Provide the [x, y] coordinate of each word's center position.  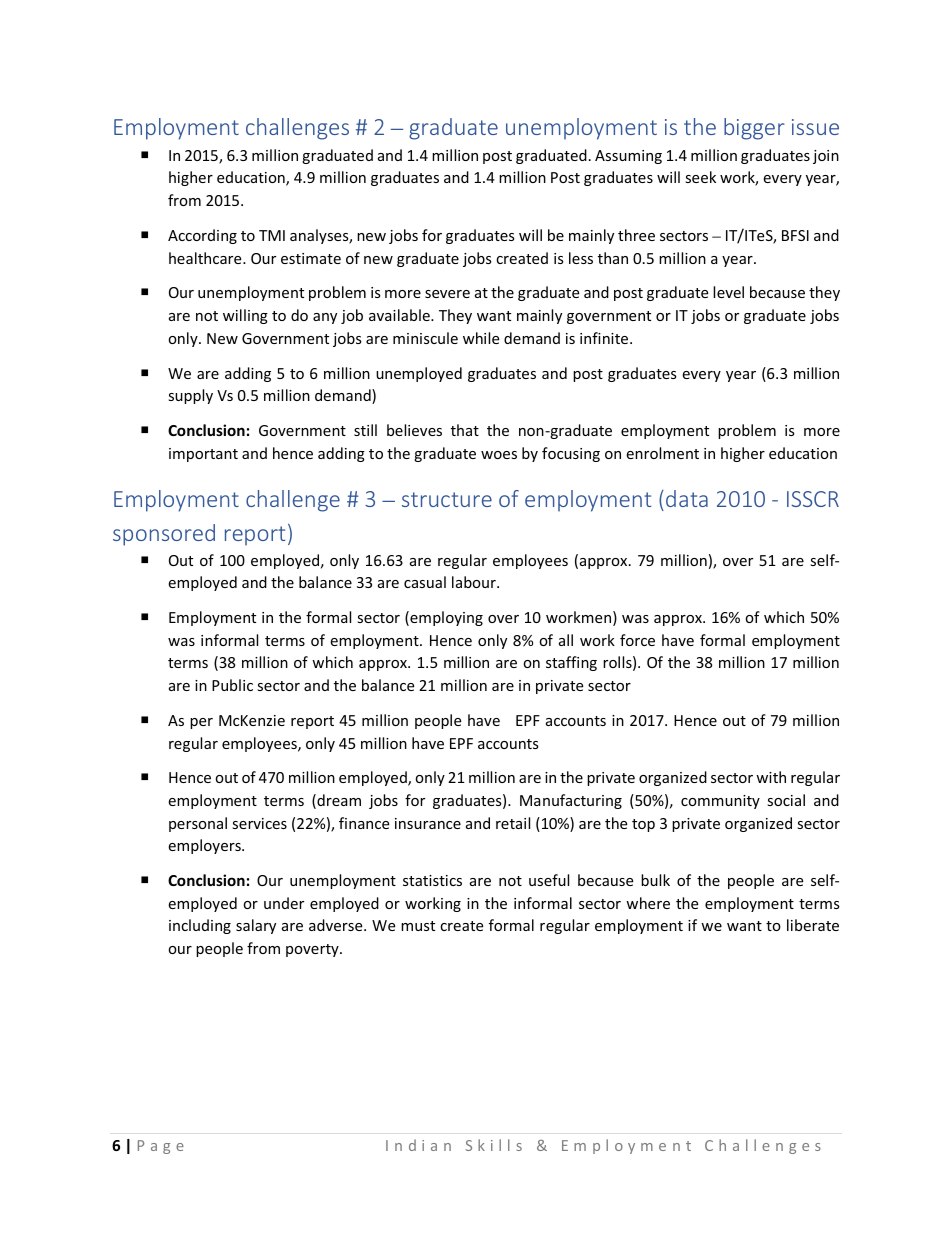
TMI [272, 235]
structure [447, 499]
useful [549, 880]
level [728, 292]
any [325, 318]
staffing [571, 663]
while [481, 338]
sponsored [164, 535]
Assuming [628, 157]
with [771, 777]
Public [232, 685]
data [687, 498]
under [284, 903]
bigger [754, 129]
